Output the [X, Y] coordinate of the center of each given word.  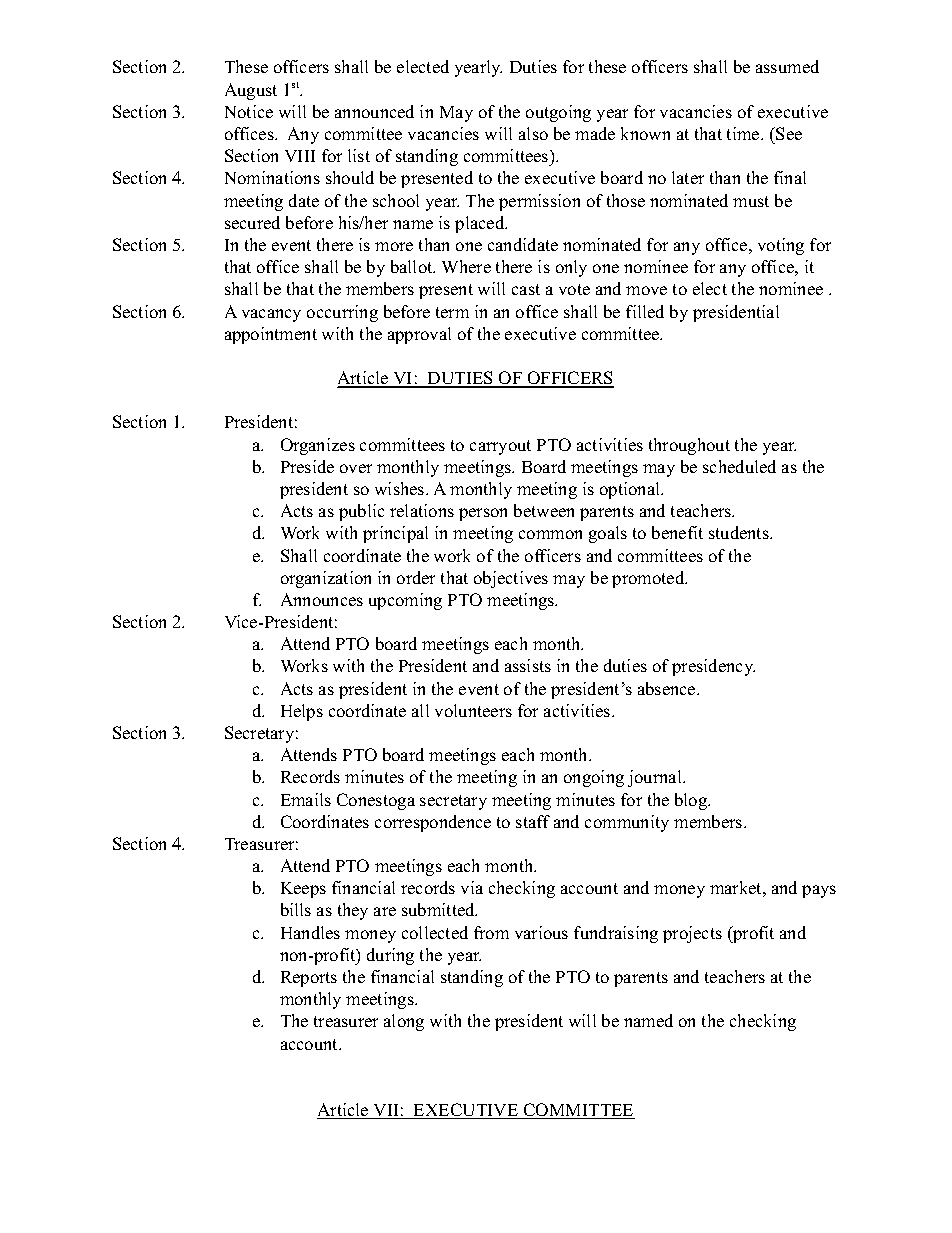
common [550, 534]
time [744, 133]
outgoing [558, 113]
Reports [309, 979]
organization [326, 579]
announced [374, 111]
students [740, 532]
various [541, 932]
